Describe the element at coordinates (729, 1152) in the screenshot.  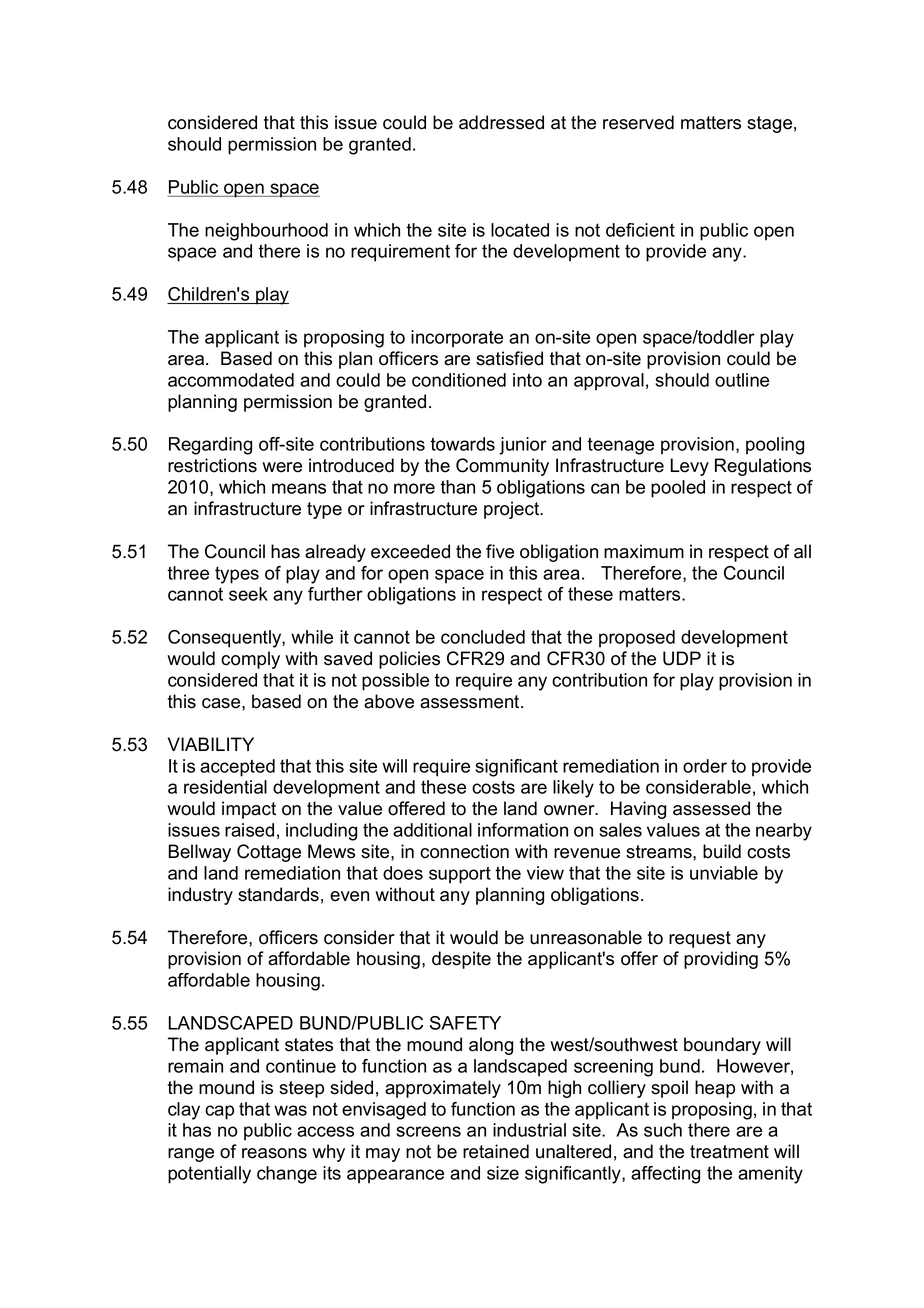
I see `treatment` at that location.
